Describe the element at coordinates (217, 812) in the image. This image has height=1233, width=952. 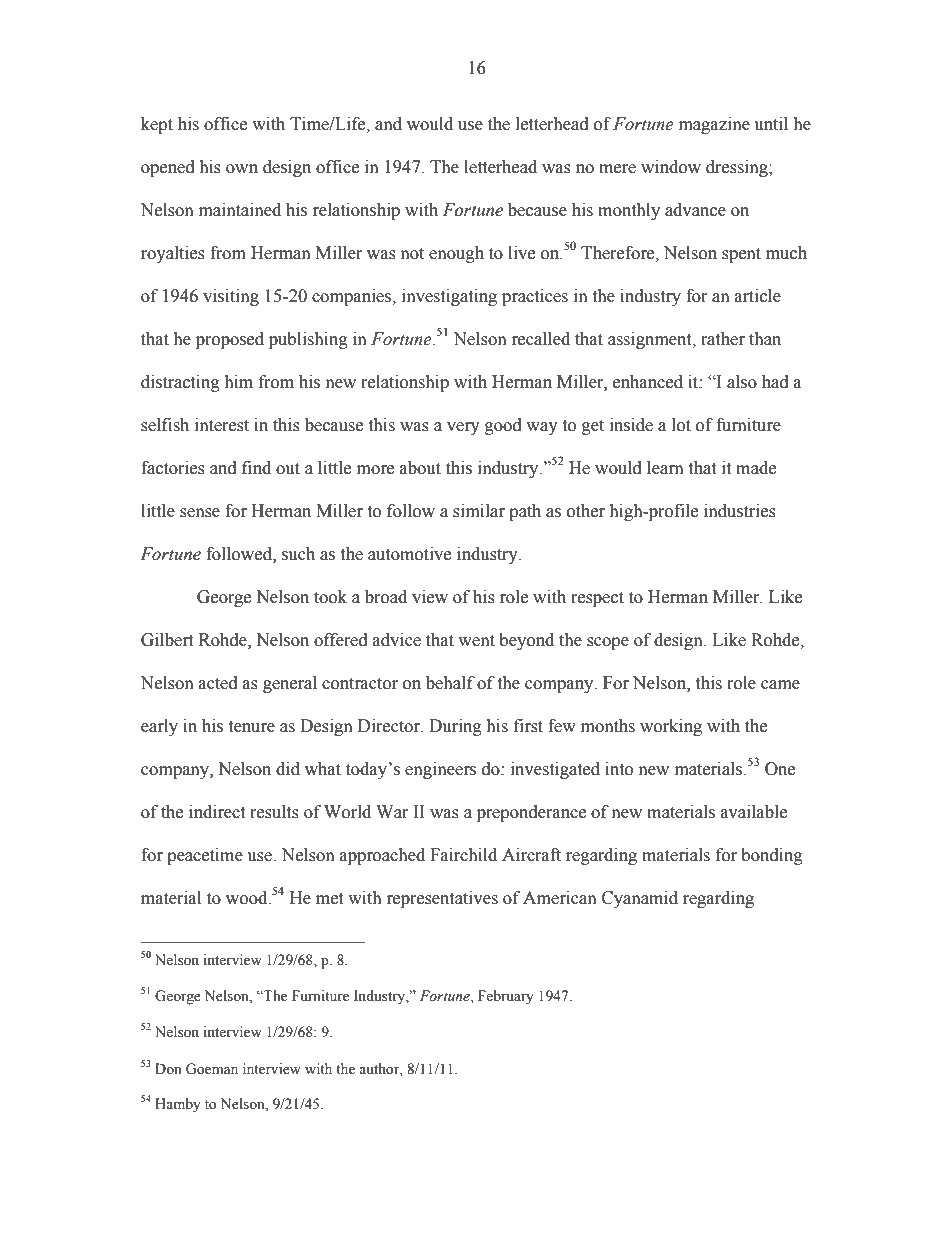
I see `indirect` at that location.
